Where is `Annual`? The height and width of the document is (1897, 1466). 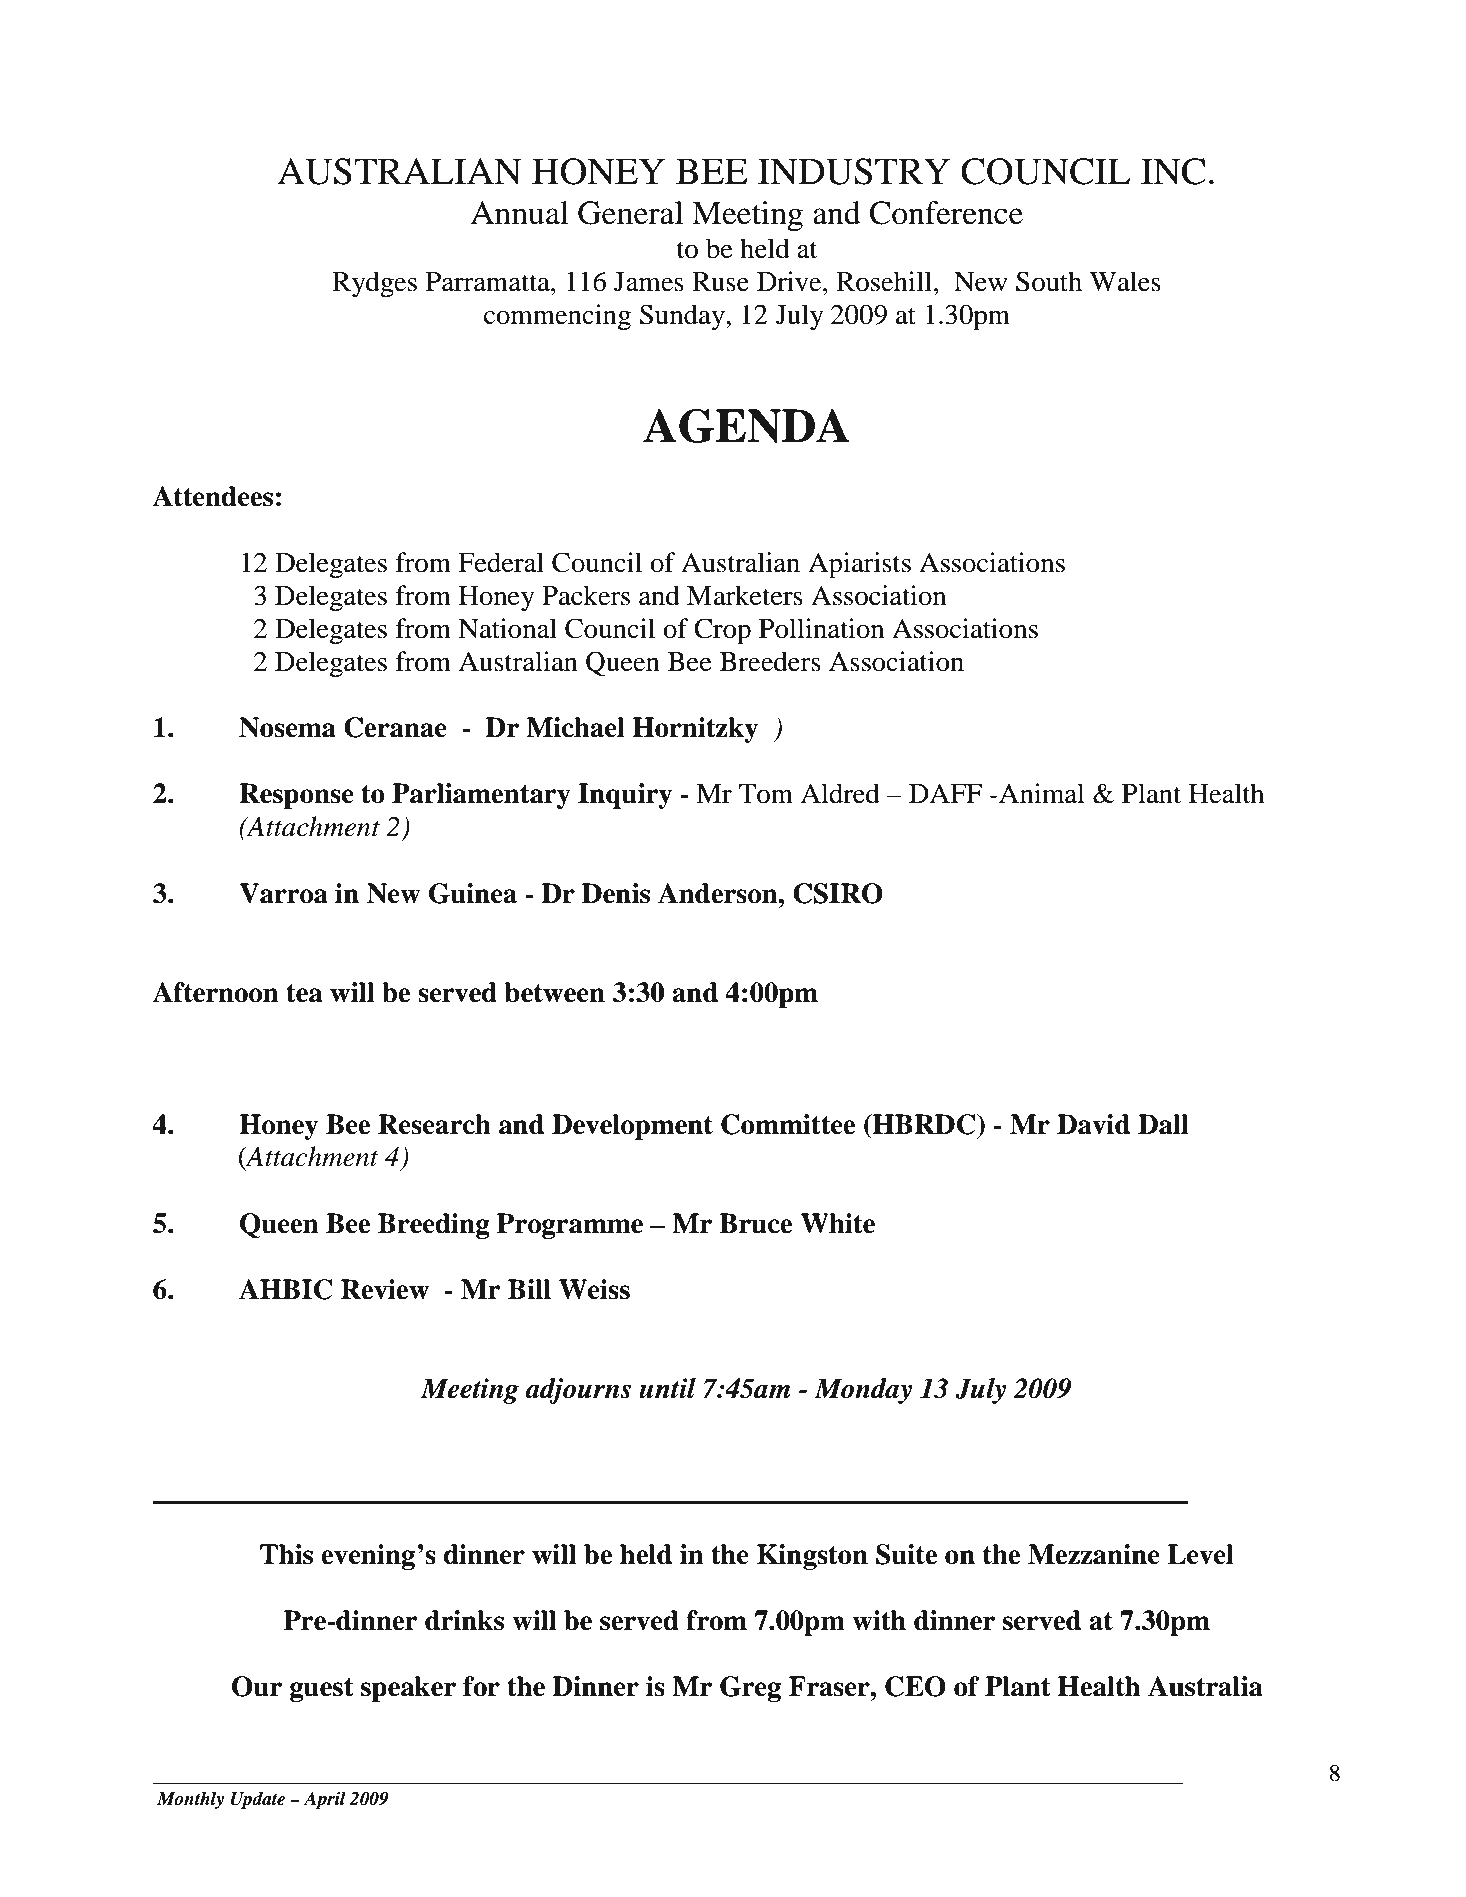 Annual is located at coordinates (520, 213).
